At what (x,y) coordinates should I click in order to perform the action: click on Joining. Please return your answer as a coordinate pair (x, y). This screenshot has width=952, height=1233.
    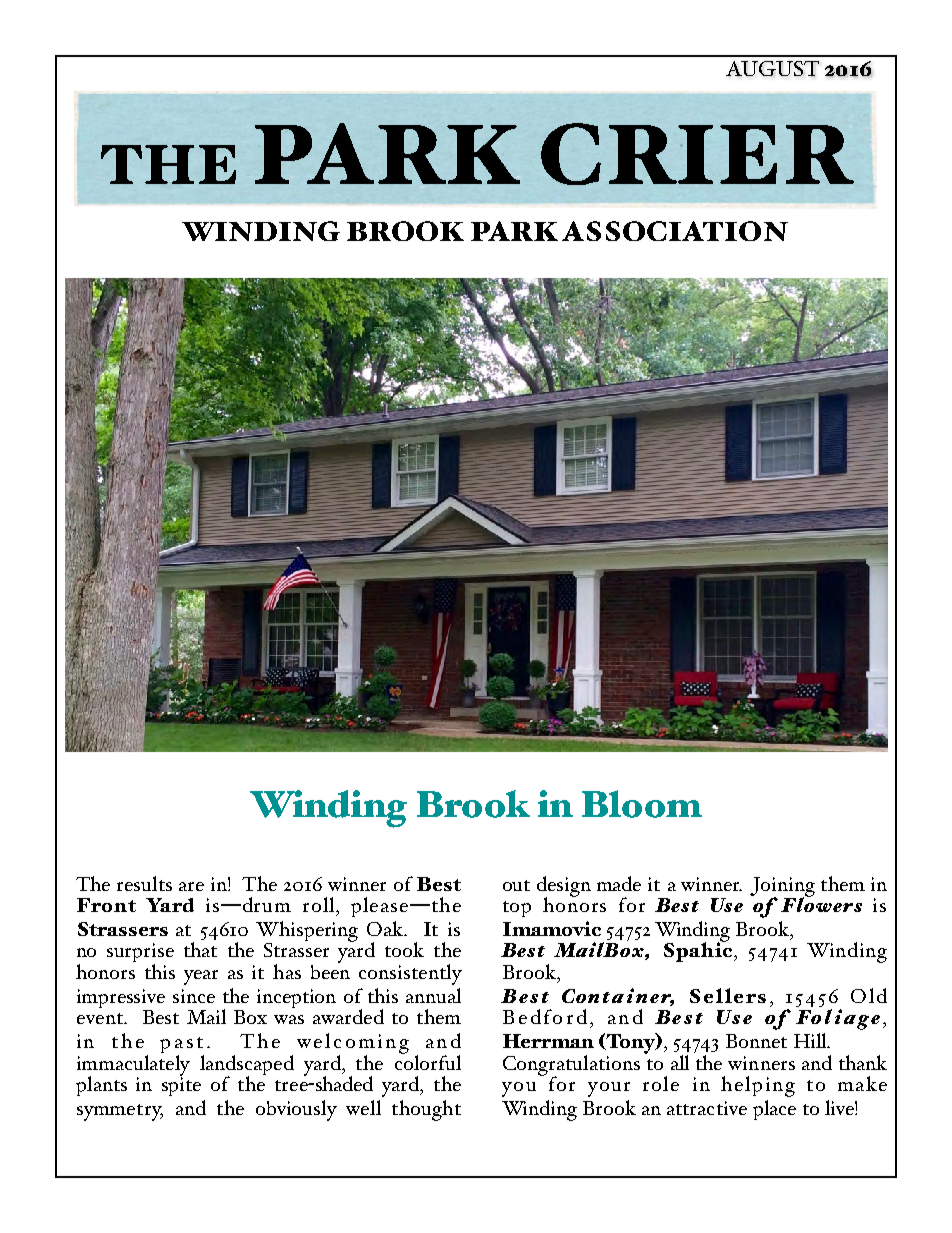
    Looking at the image, I should click on (782, 888).
